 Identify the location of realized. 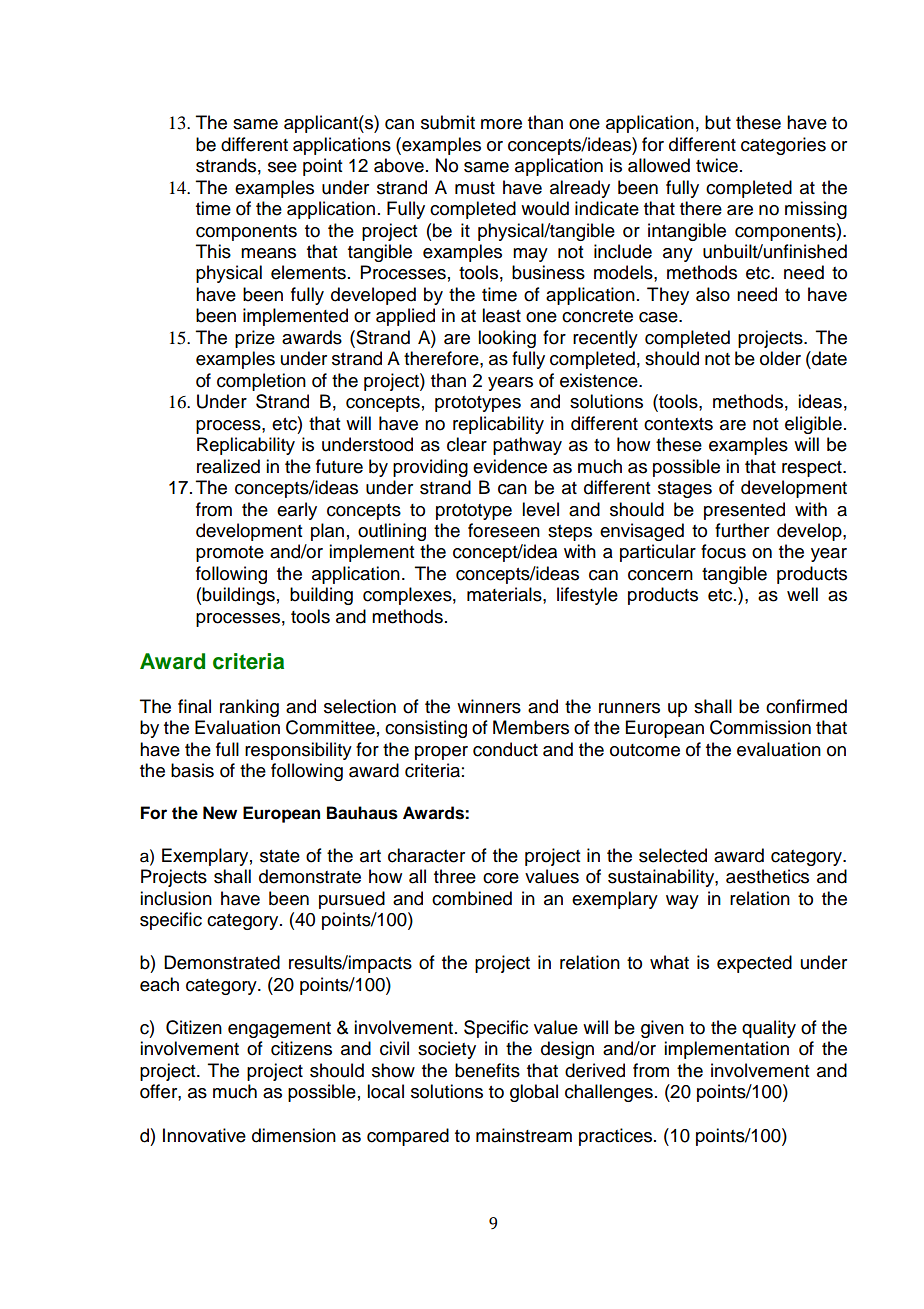
(228, 466).
